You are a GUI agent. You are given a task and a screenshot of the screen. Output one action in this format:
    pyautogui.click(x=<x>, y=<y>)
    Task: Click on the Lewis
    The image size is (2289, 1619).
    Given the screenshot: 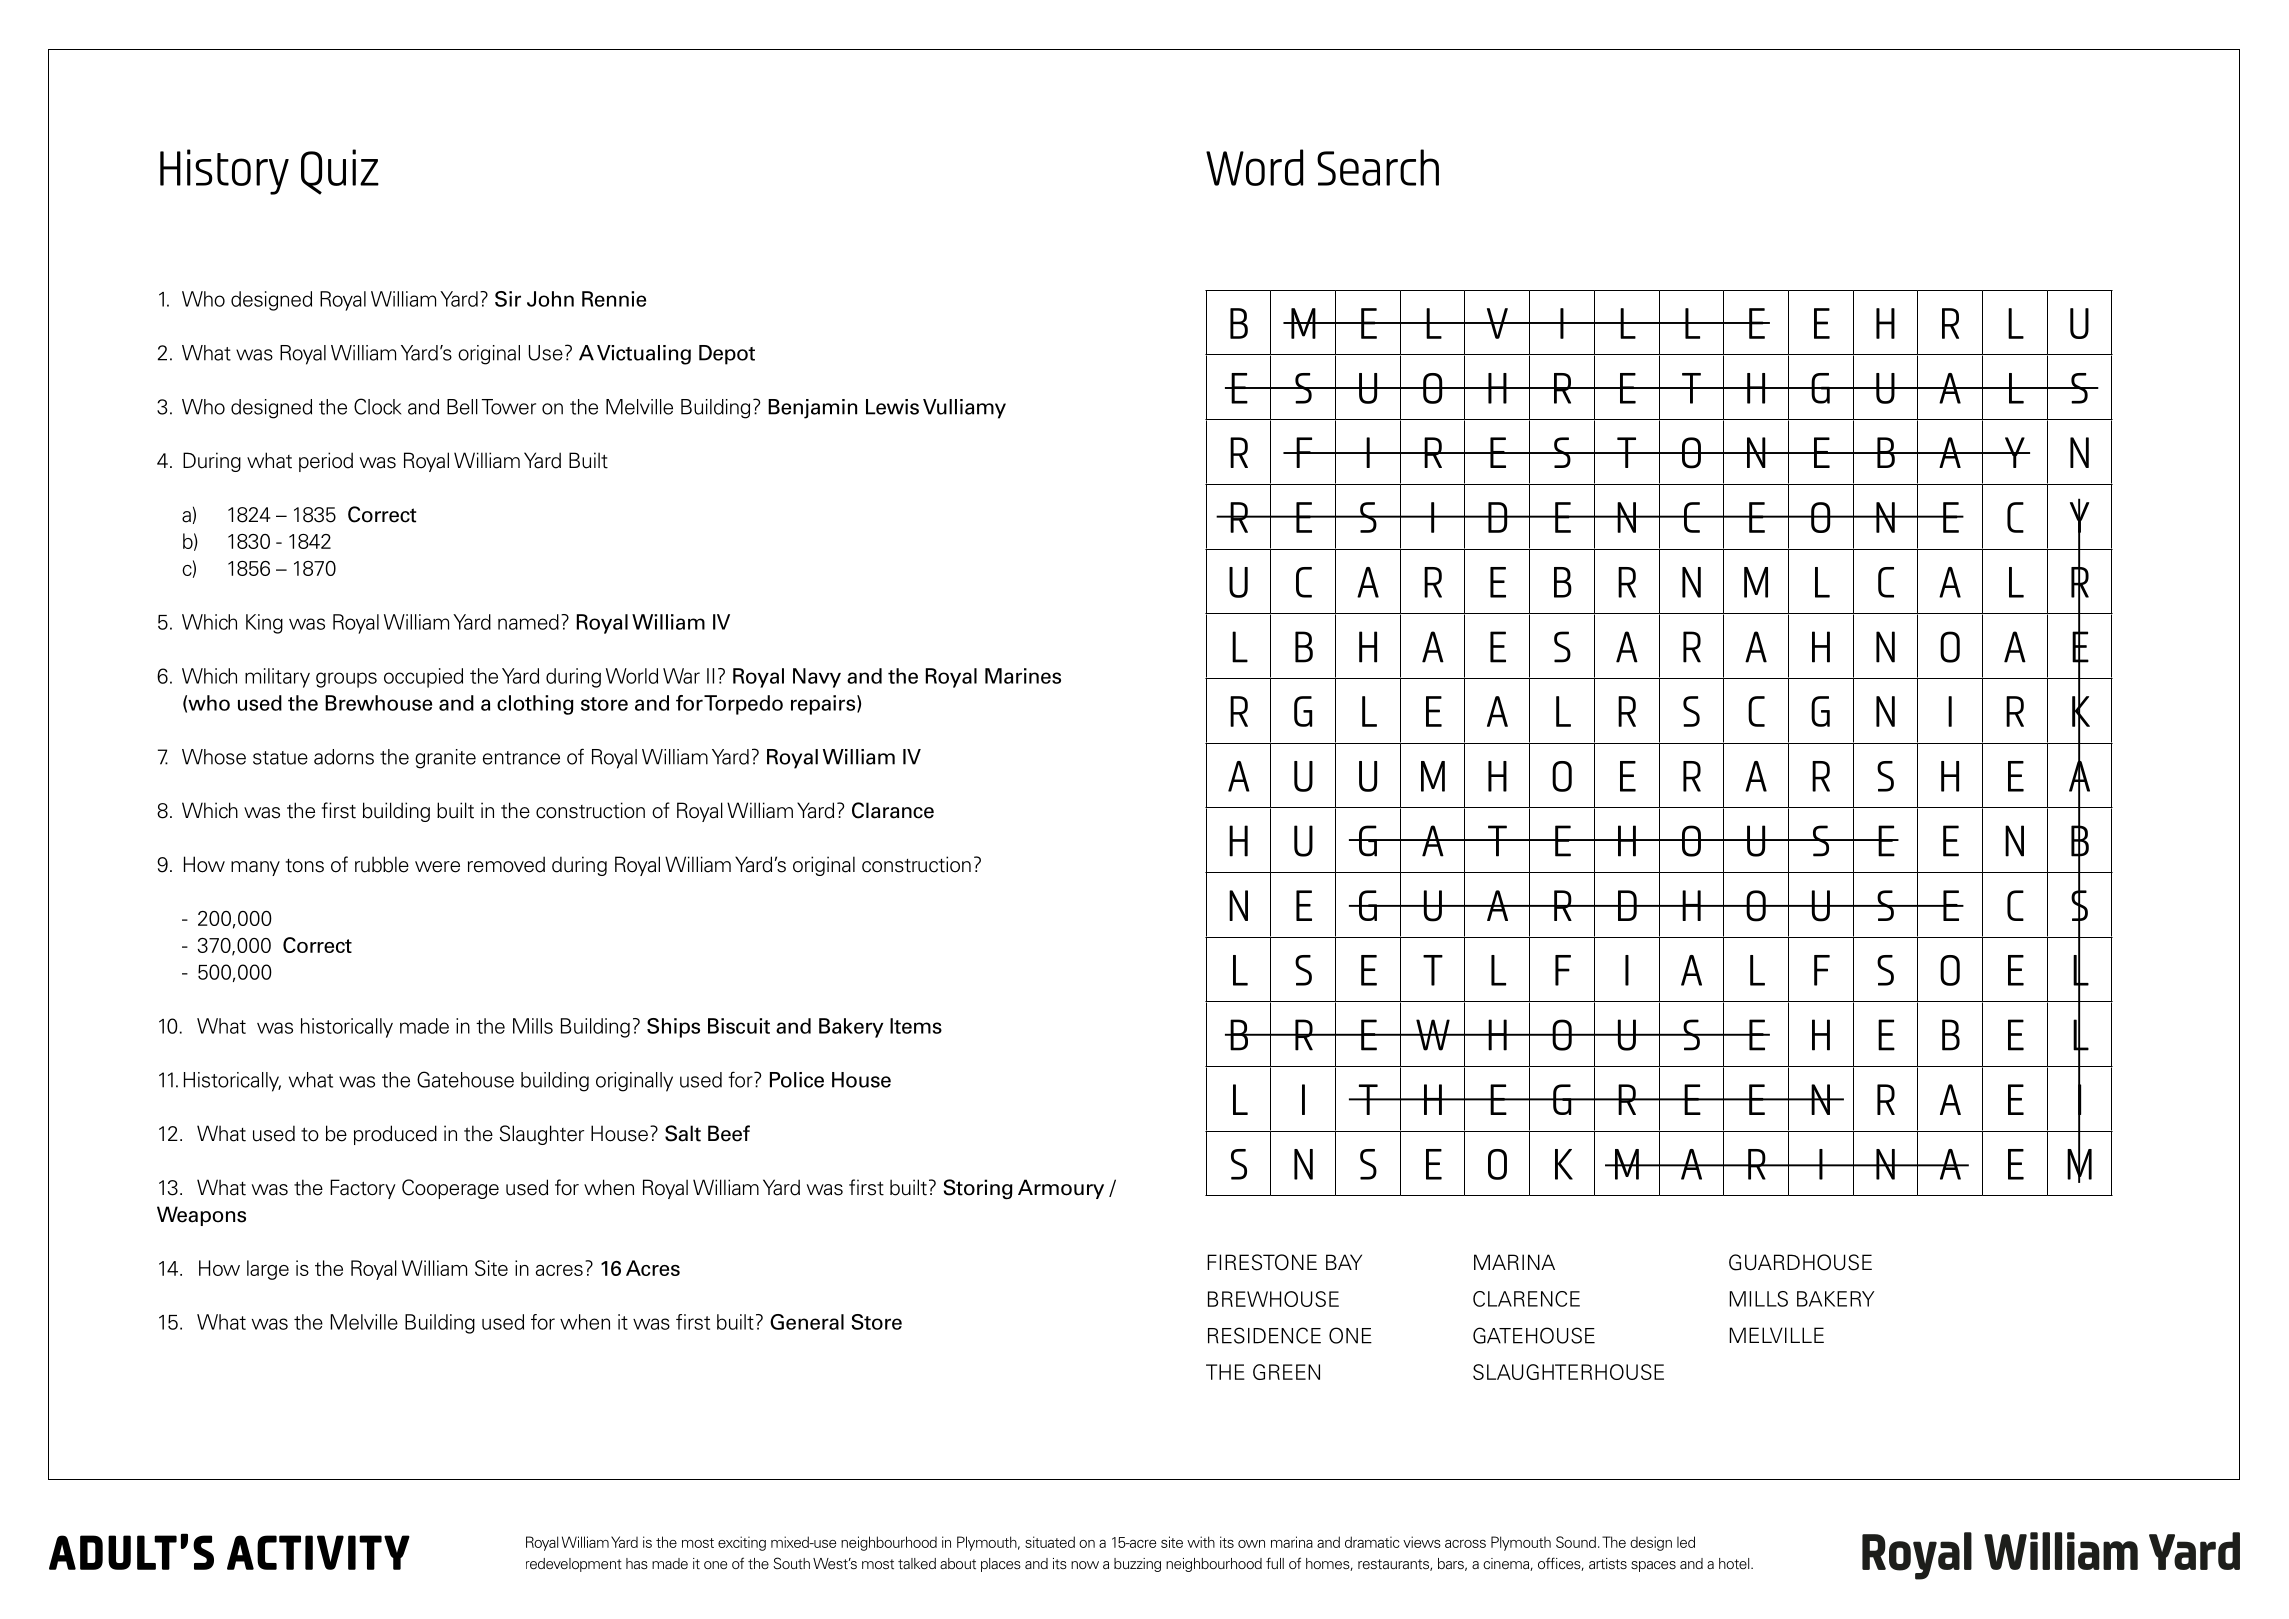 What is the action you would take?
    pyautogui.click(x=892, y=407)
